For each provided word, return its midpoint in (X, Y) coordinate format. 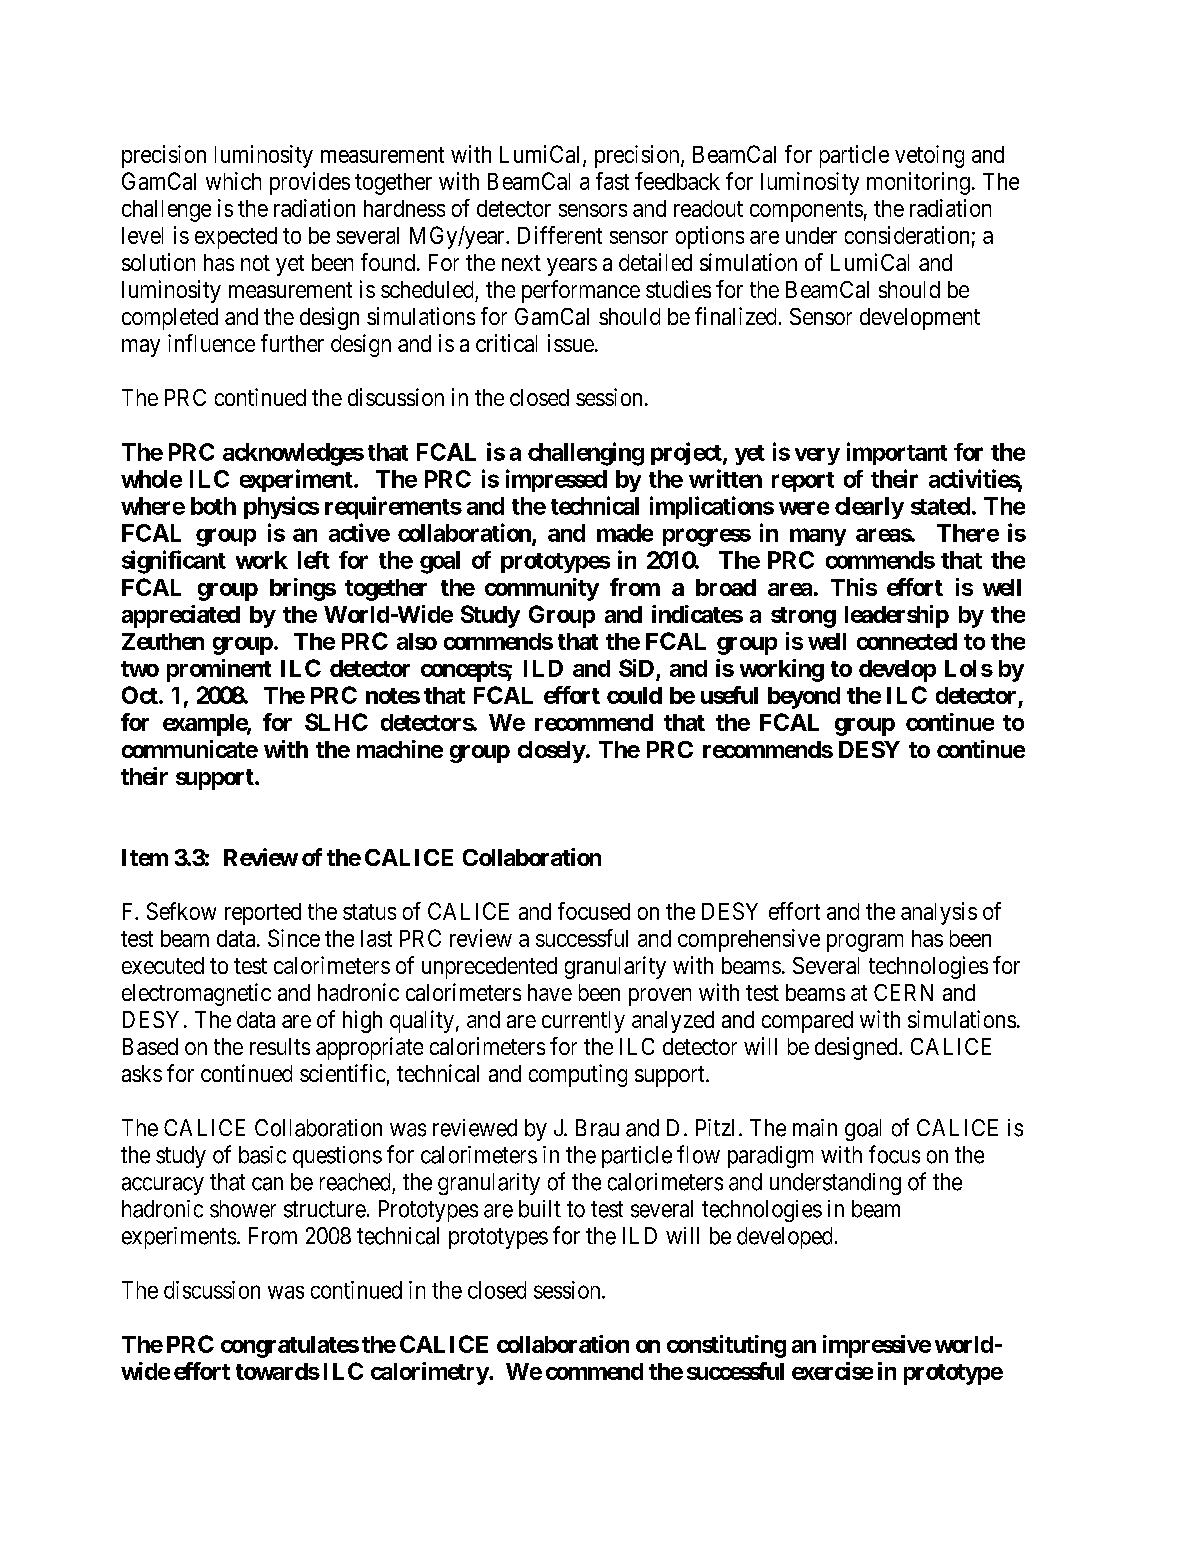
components (806, 211)
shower (243, 1209)
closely (552, 752)
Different (560, 235)
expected (236, 238)
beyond (804, 698)
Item (145, 857)
